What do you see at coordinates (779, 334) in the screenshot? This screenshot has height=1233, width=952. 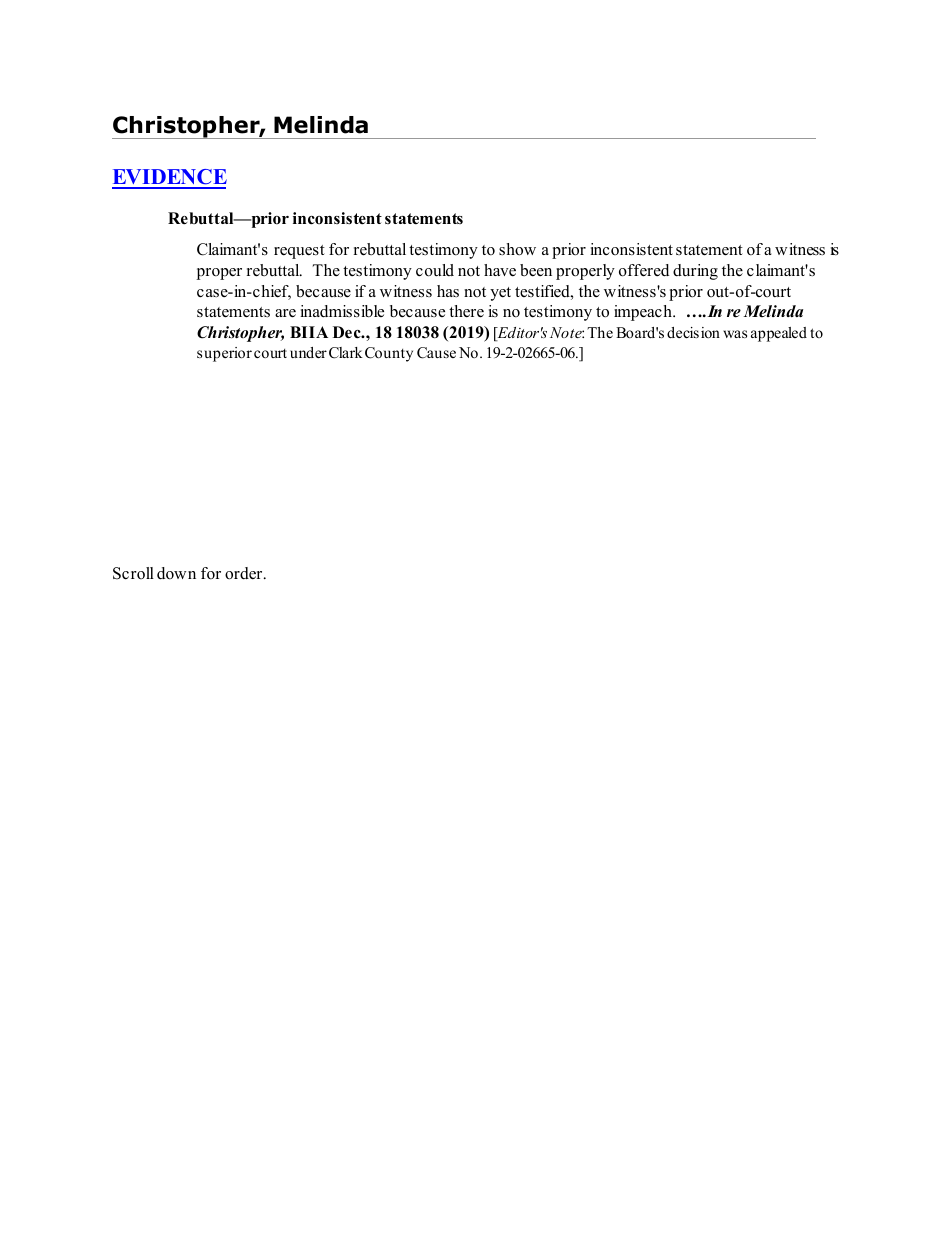 I see `appealed` at bounding box center [779, 334].
